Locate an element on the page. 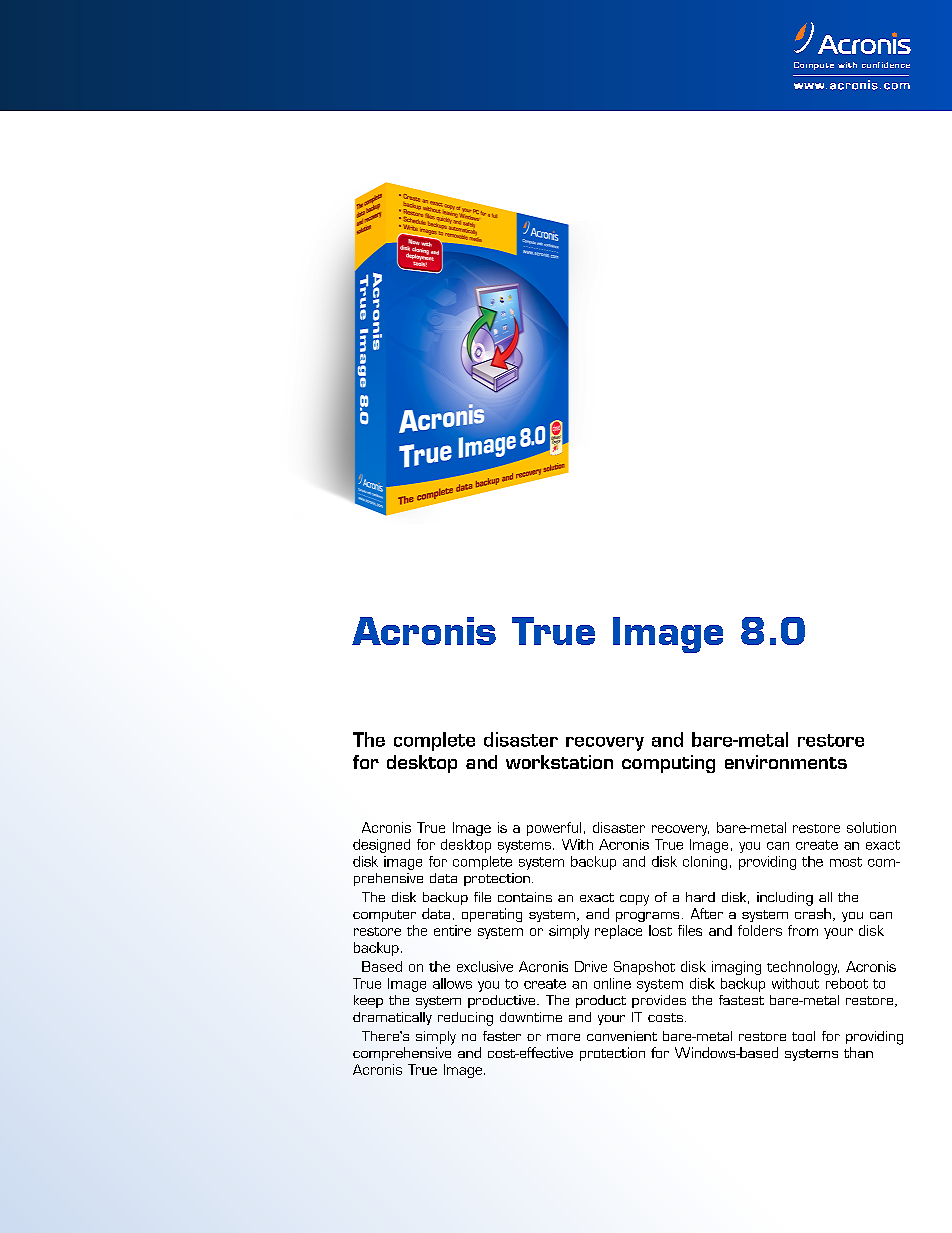 Image resolution: width=952 pixels, height=1233 pixels. faster is located at coordinates (502, 1036).
